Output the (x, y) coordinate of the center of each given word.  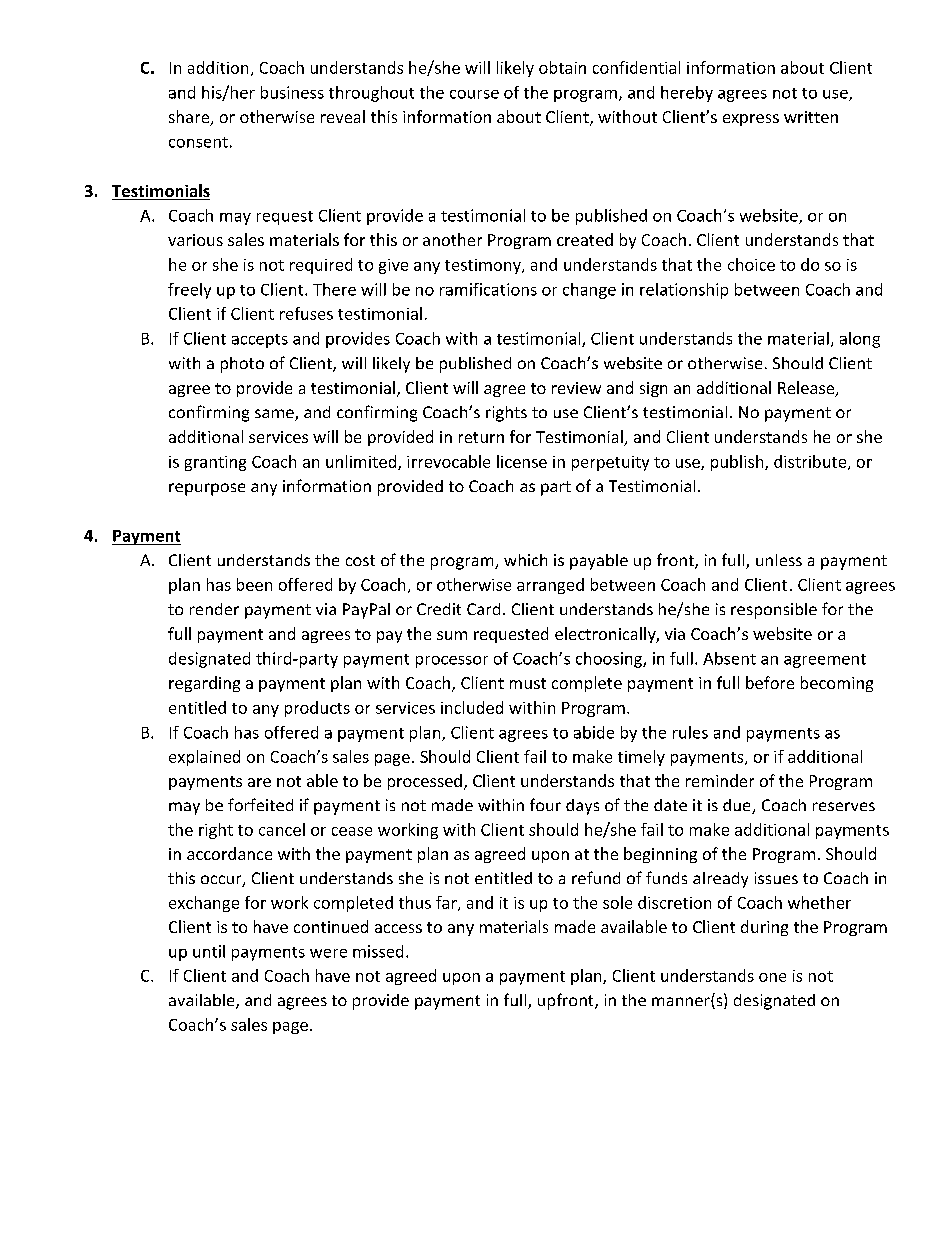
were (328, 953)
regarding (204, 684)
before (770, 682)
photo (242, 365)
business (292, 92)
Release (807, 389)
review (576, 388)
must (528, 683)
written (811, 117)
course (474, 94)
